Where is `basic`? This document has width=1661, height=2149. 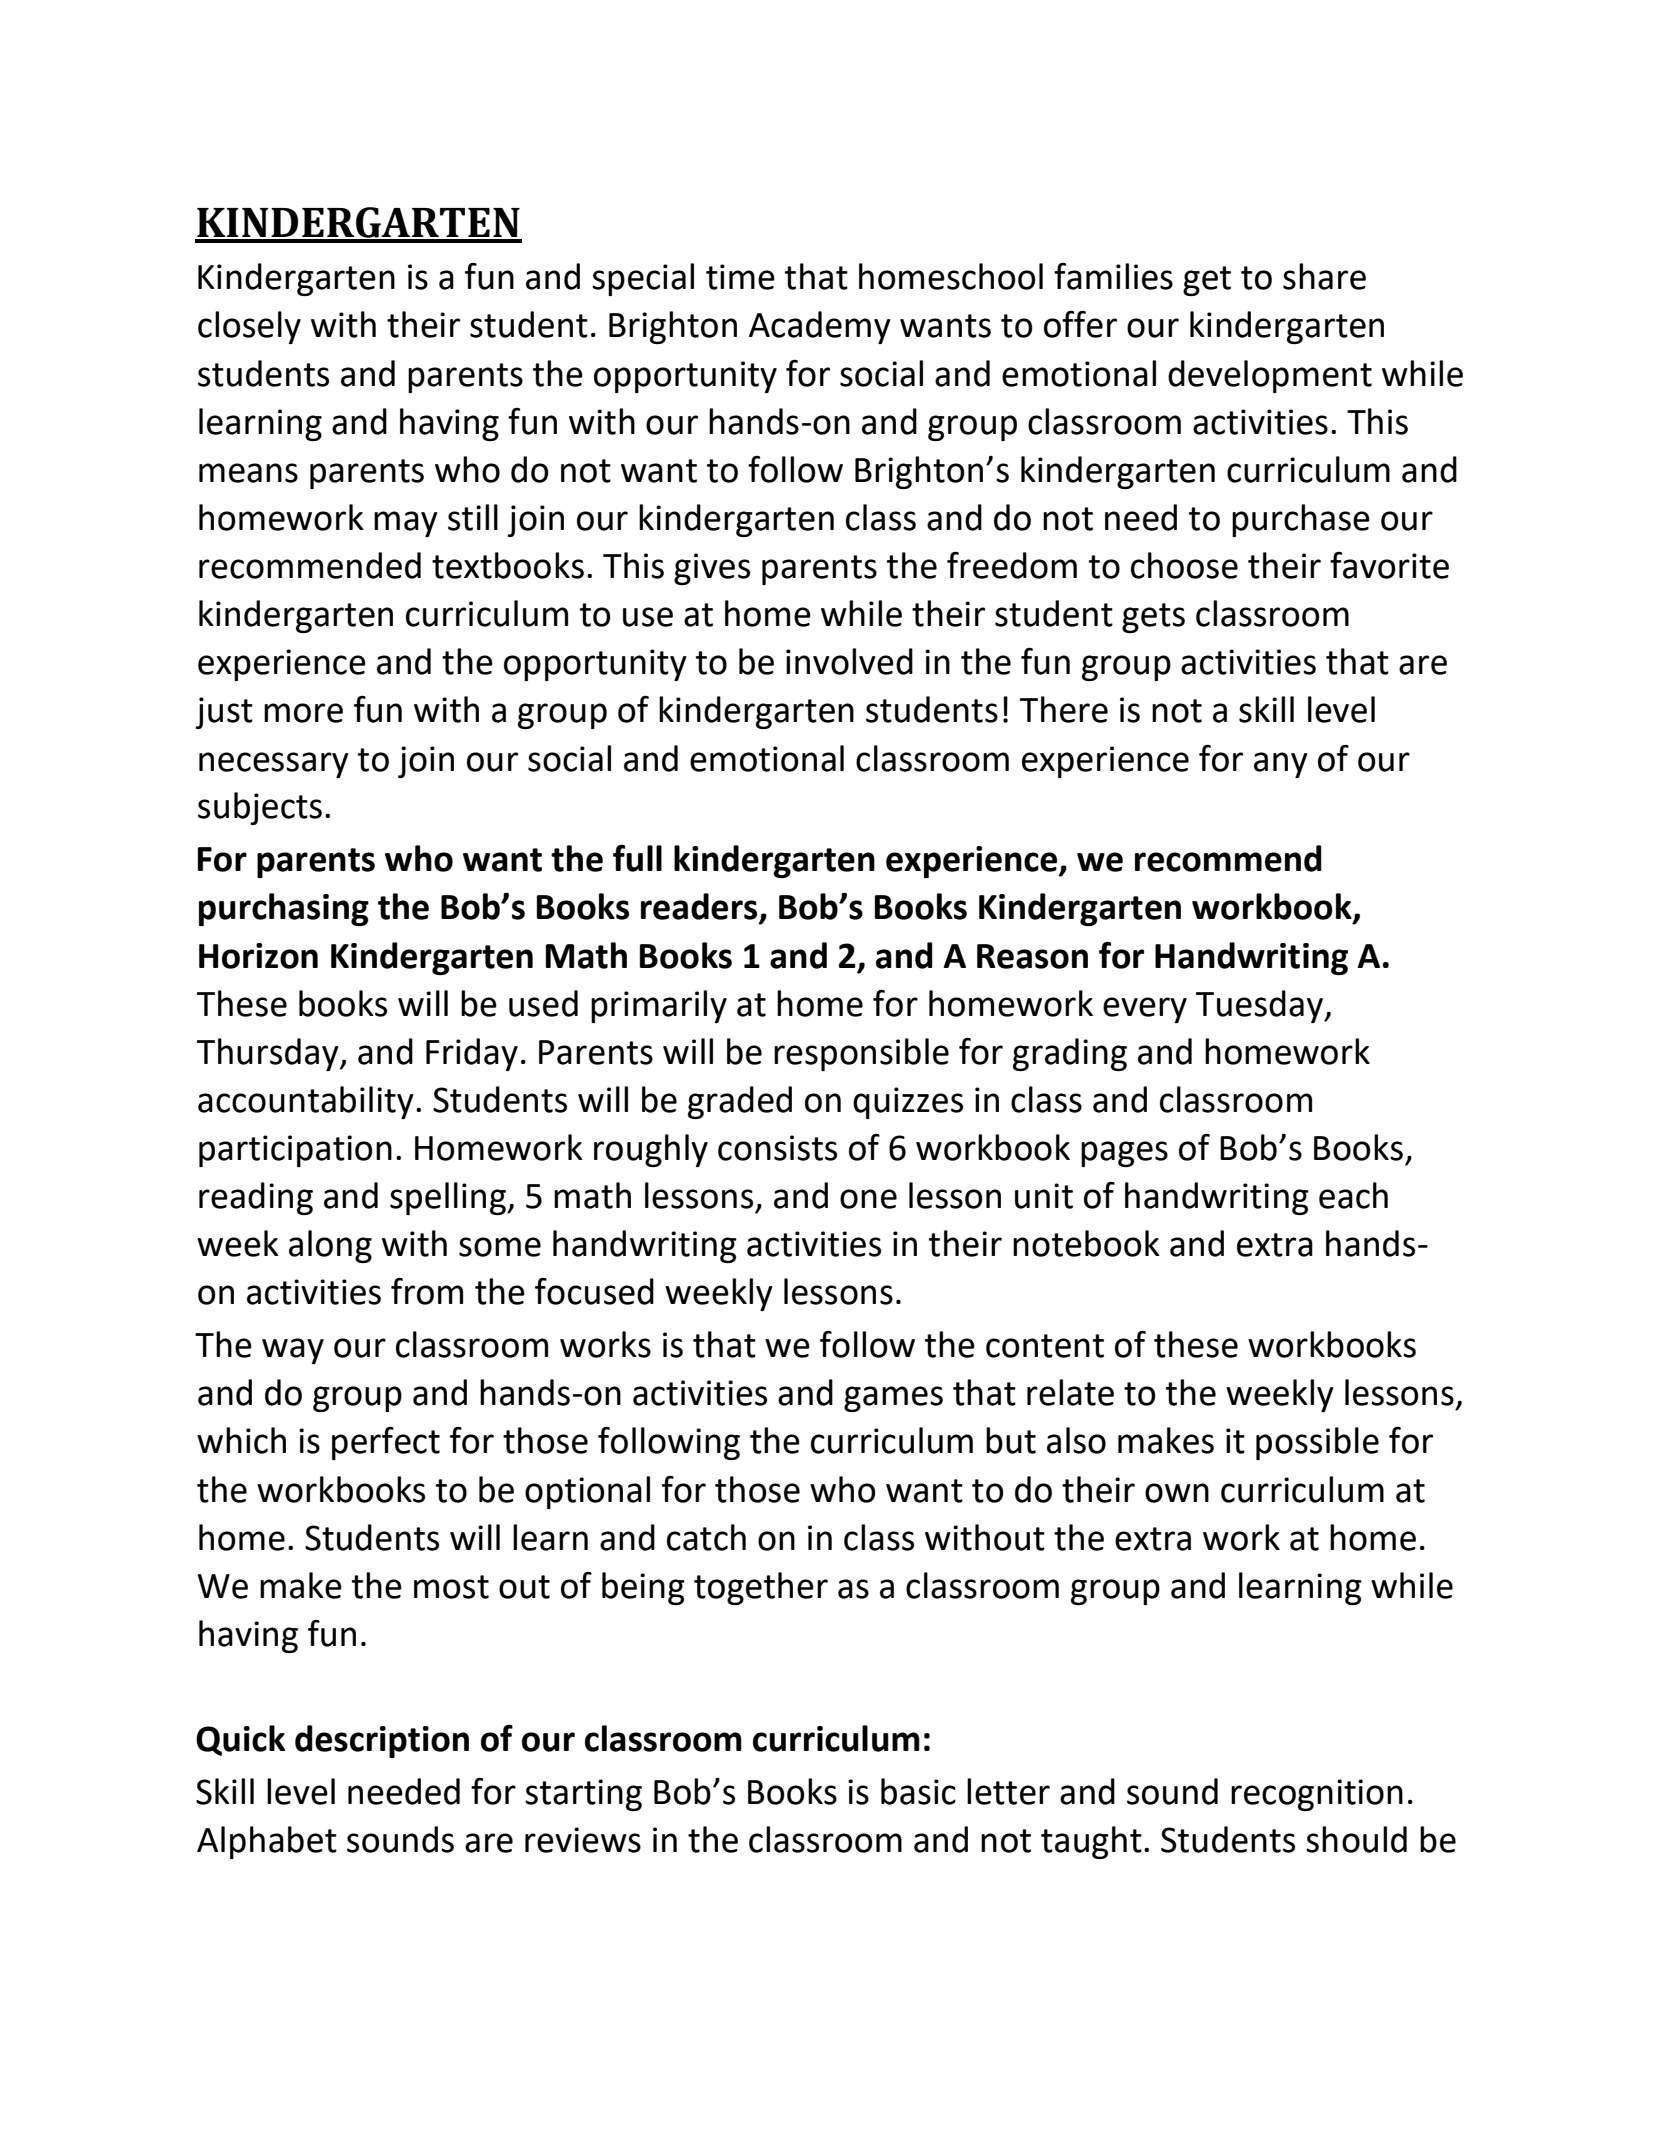
basic is located at coordinates (918, 1791).
